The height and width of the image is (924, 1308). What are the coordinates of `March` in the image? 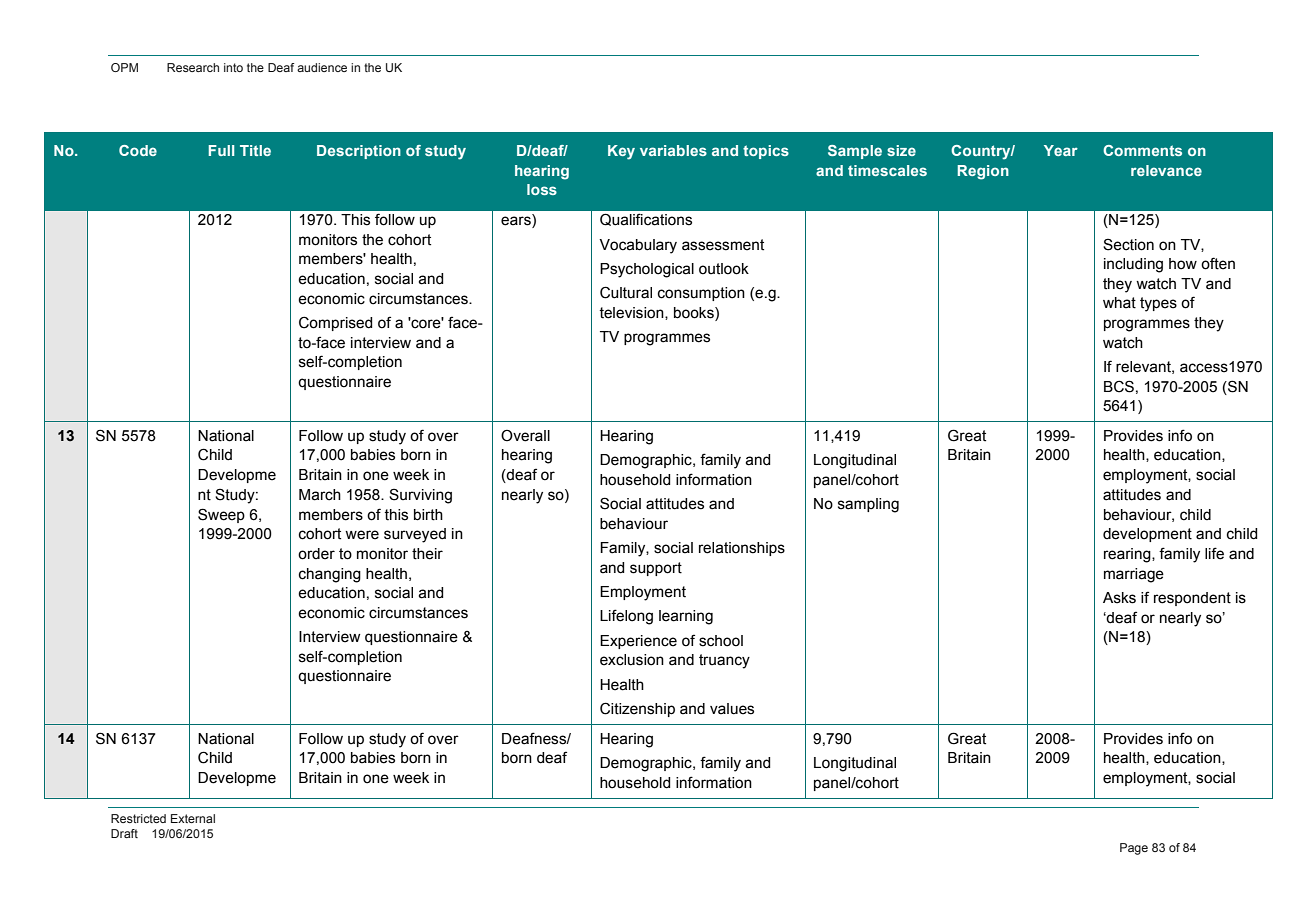 It's located at (320, 495).
